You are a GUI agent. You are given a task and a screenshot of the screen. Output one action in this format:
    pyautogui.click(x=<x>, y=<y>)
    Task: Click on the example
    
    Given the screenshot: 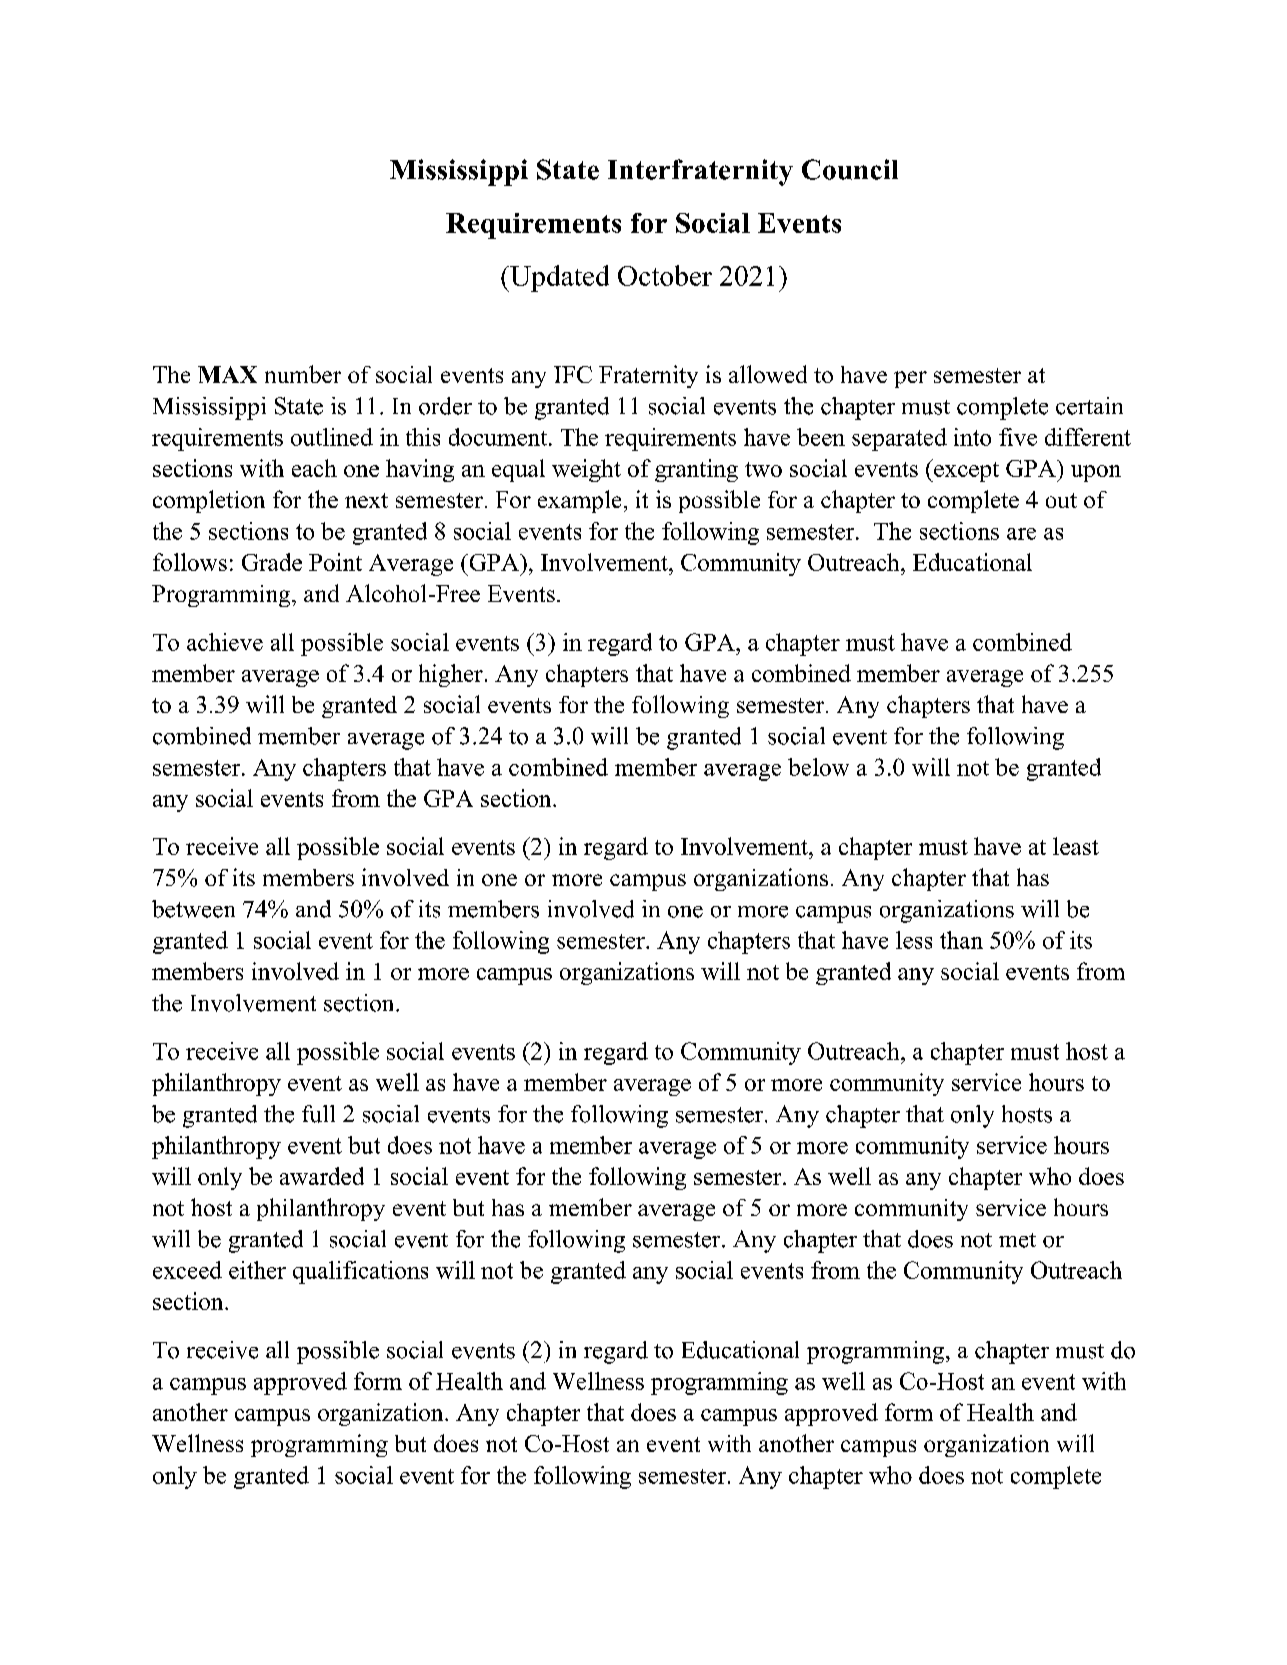 What is the action you would take?
    pyautogui.click(x=579, y=501)
